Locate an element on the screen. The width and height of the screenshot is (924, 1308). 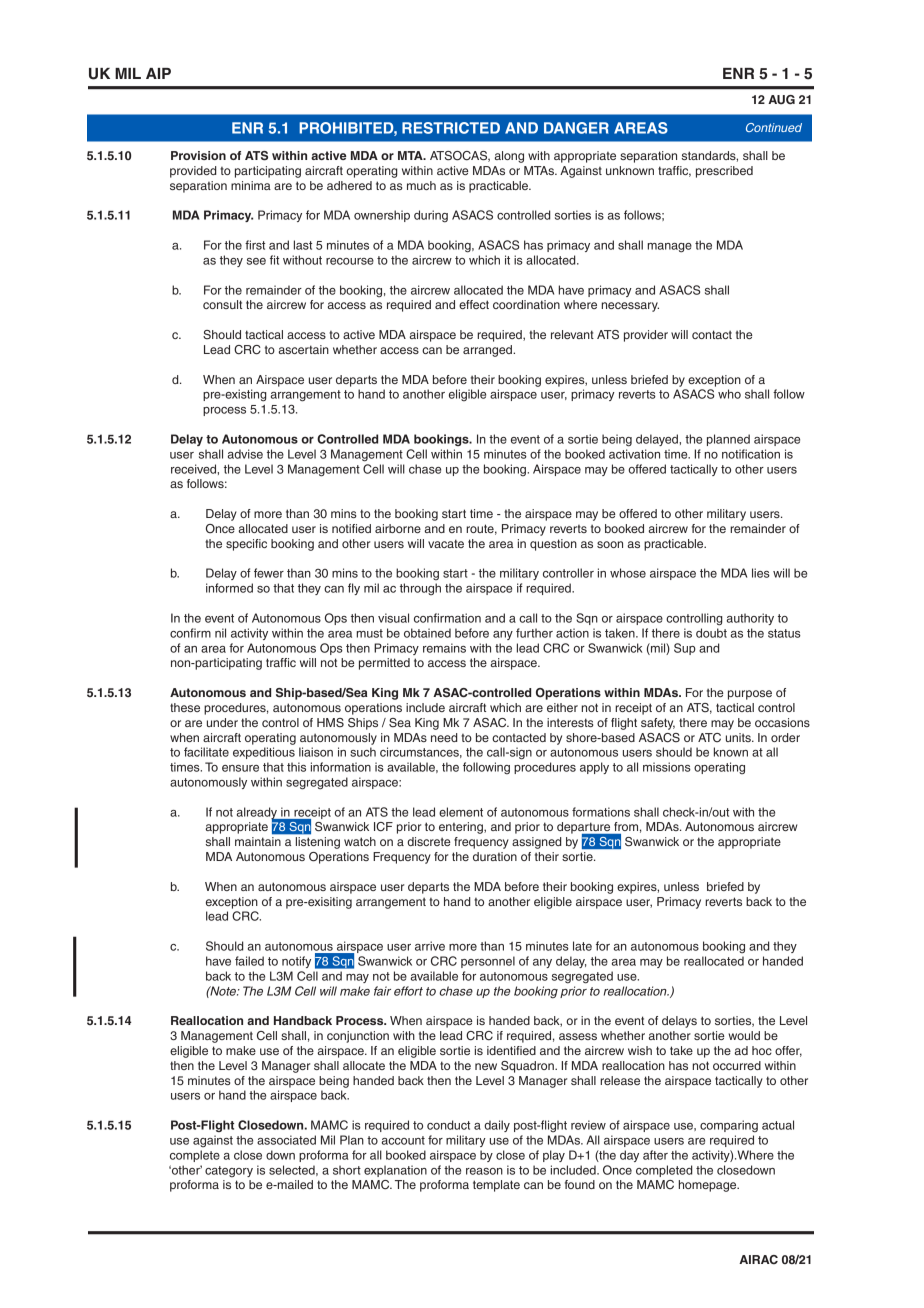
already is located at coordinates (258, 814).
